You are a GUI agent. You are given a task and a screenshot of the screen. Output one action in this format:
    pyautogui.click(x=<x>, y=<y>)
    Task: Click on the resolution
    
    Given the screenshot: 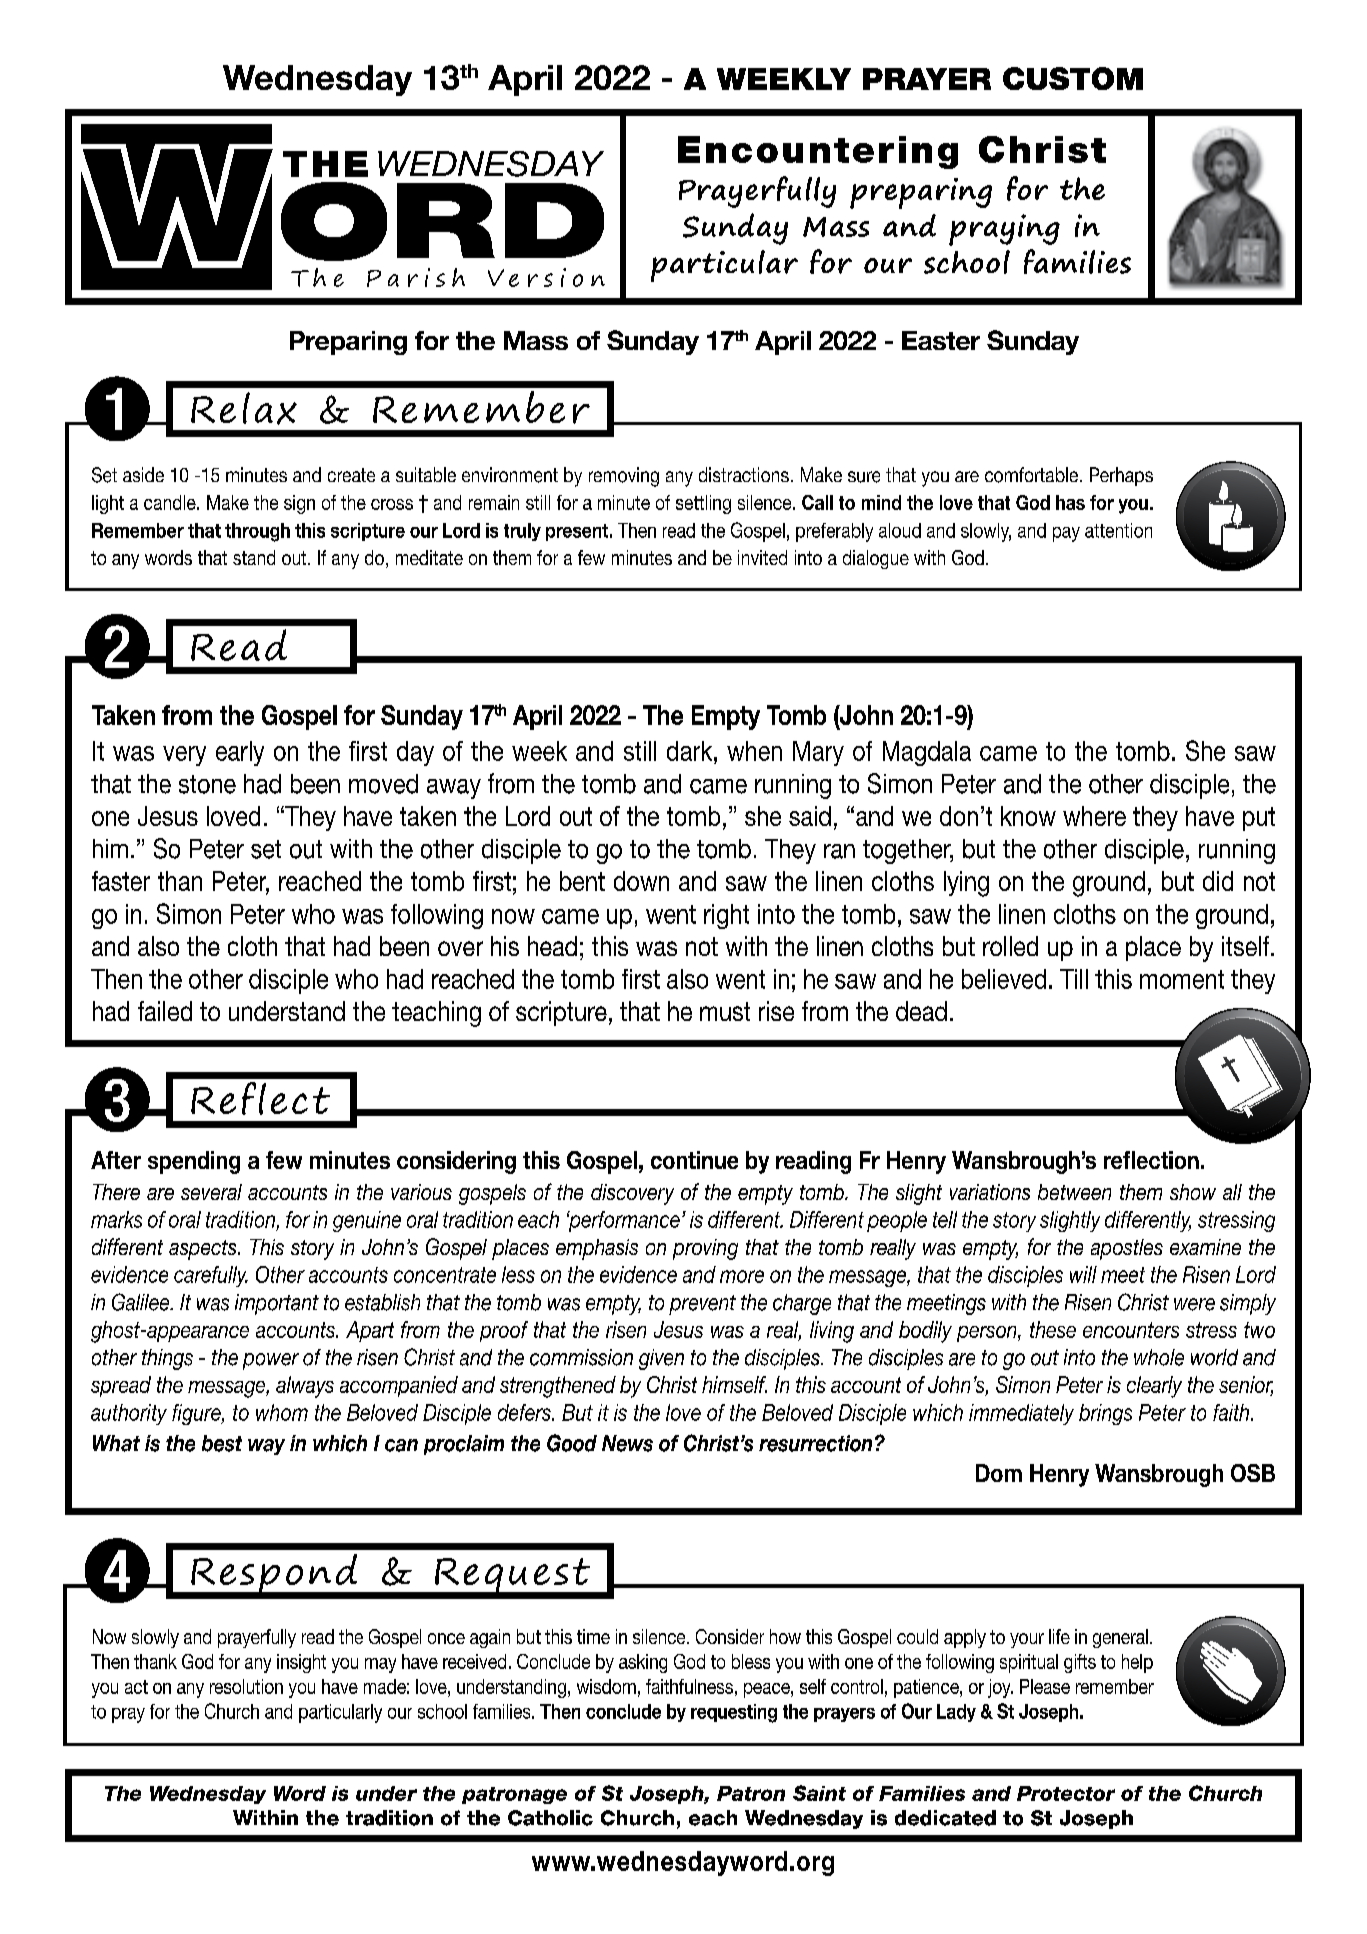 What is the action you would take?
    pyautogui.click(x=246, y=1686)
